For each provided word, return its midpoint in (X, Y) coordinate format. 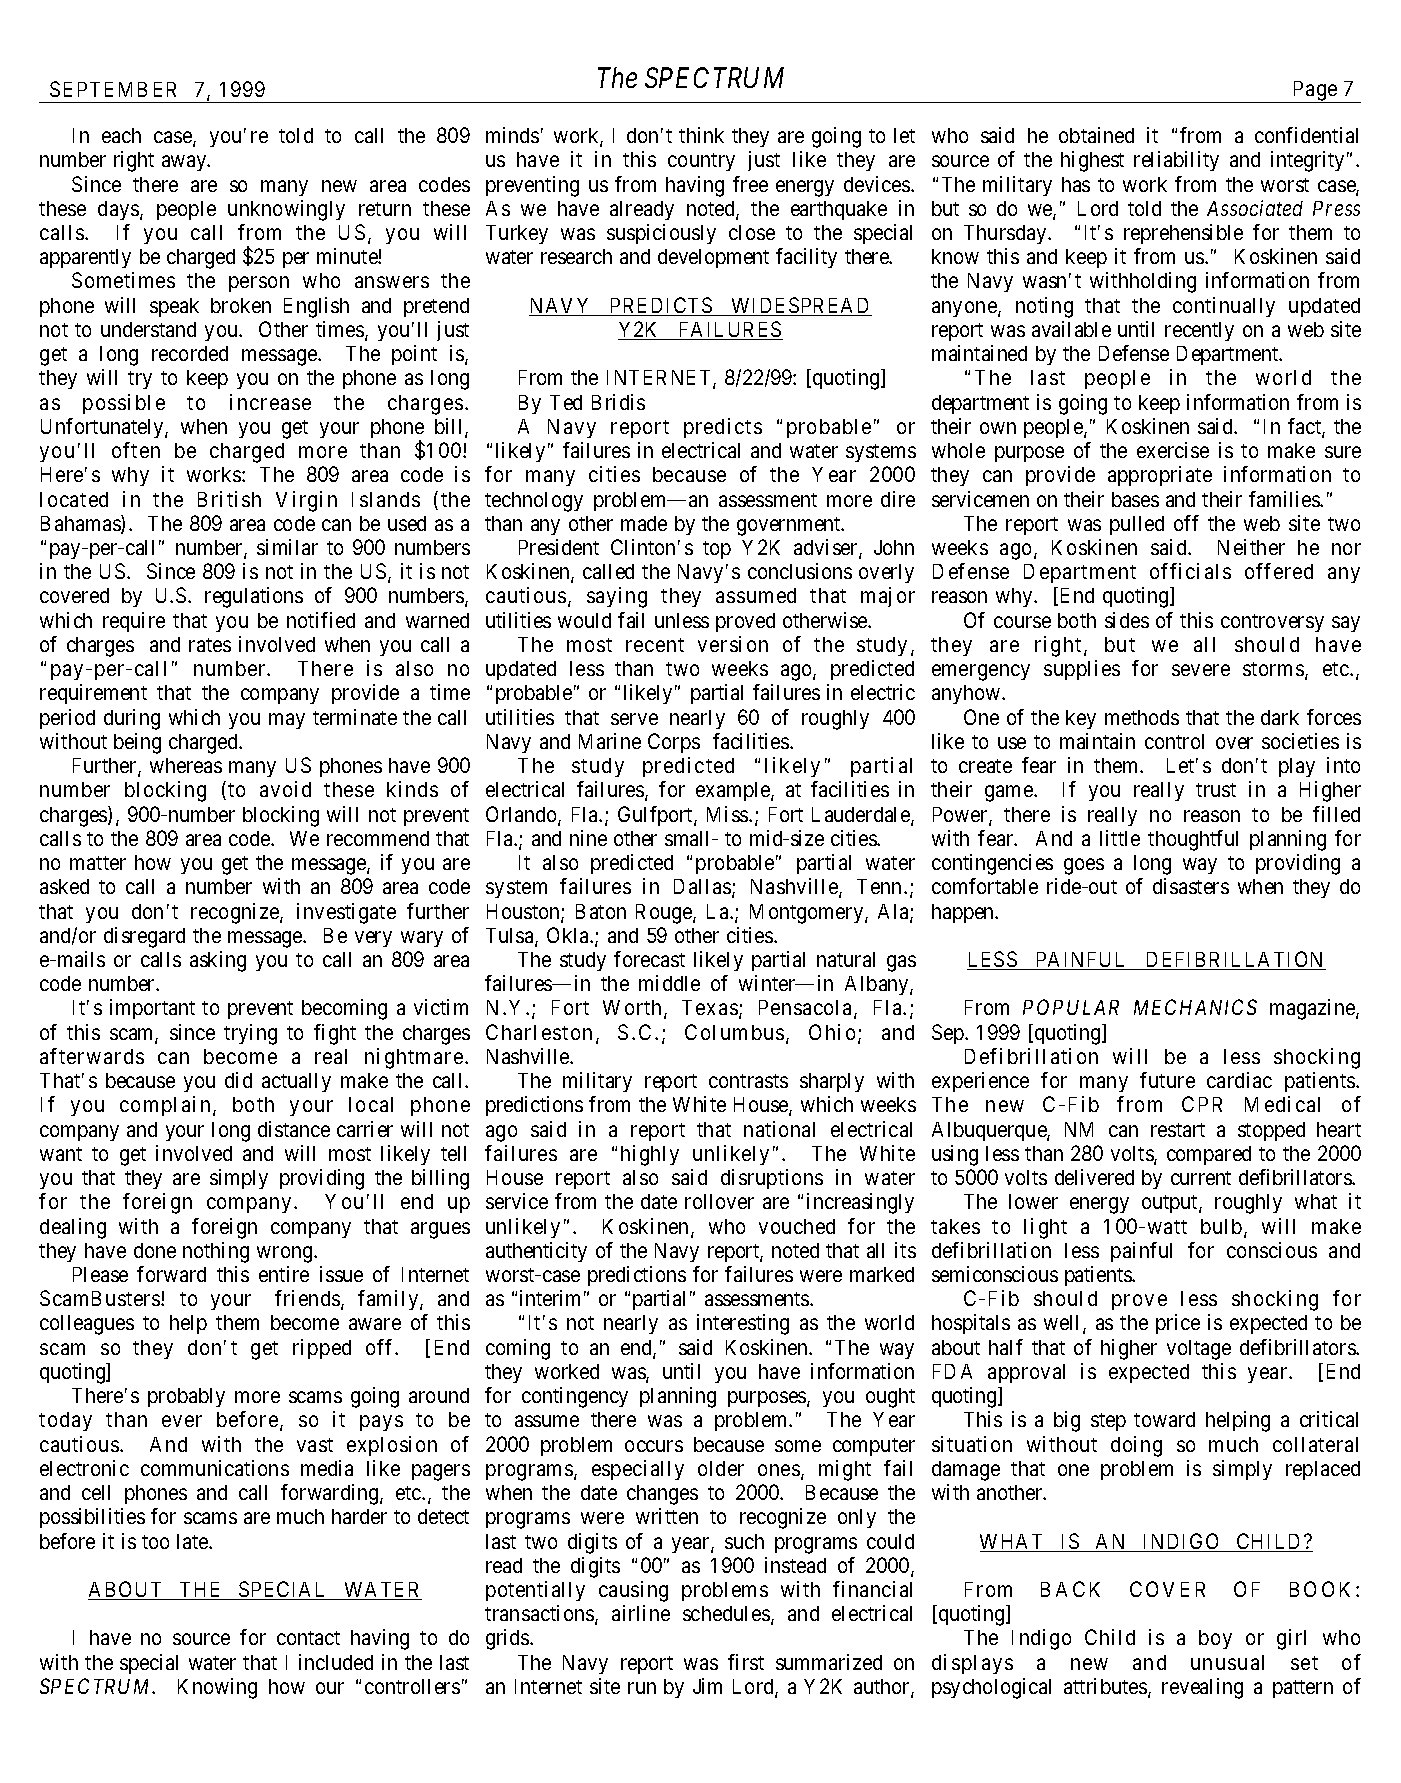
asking (218, 961)
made (644, 523)
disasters (1191, 886)
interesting (743, 1324)
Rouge (665, 914)
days (118, 210)
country (701, 162)
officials (1190, 571)
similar (287, 547)
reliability (1176, 161)
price (1178, 1324)
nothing (216, 1252)
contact (308, 1638)
